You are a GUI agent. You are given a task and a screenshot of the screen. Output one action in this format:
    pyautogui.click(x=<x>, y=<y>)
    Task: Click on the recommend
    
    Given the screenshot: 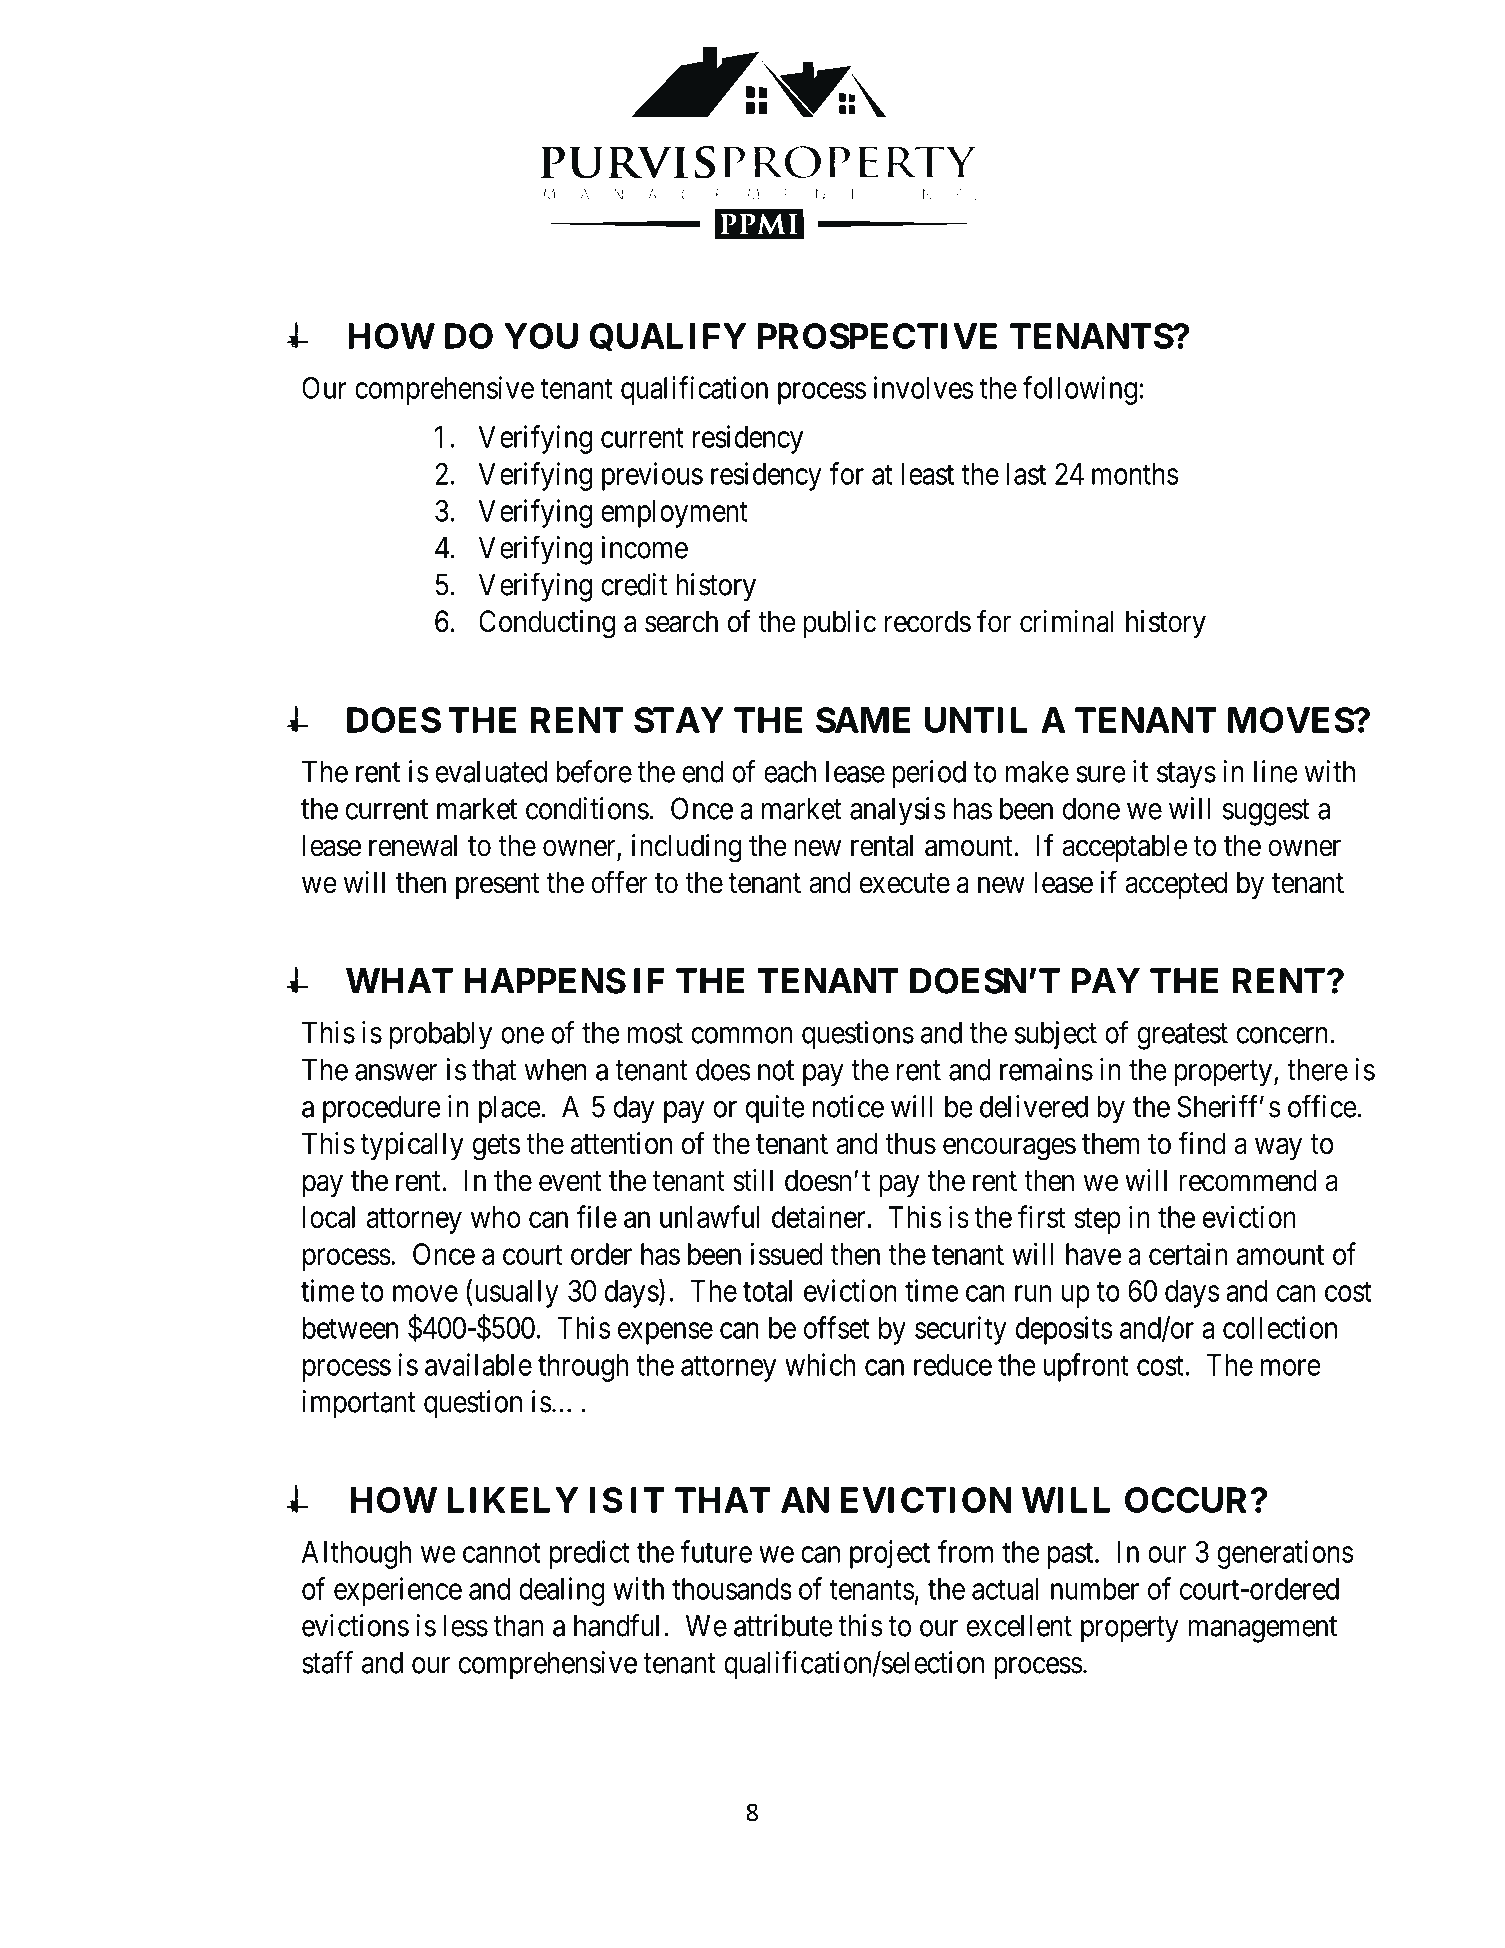 What is the action you would take?
    pyautogui.click(x=1248, y=1180)
